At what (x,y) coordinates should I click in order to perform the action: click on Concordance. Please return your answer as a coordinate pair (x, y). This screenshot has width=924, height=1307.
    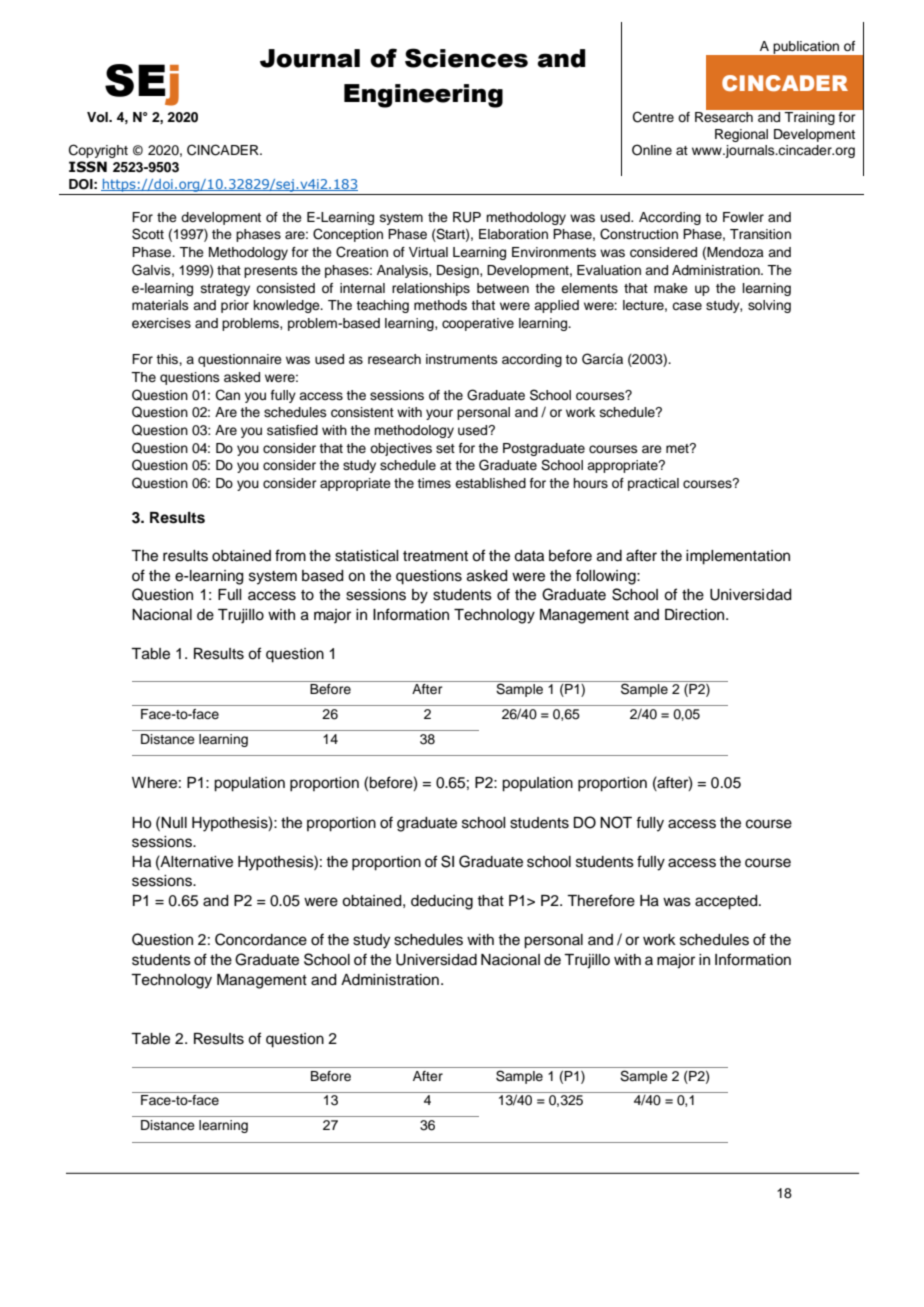
    Looking at the image, I should click on (261, 939).
